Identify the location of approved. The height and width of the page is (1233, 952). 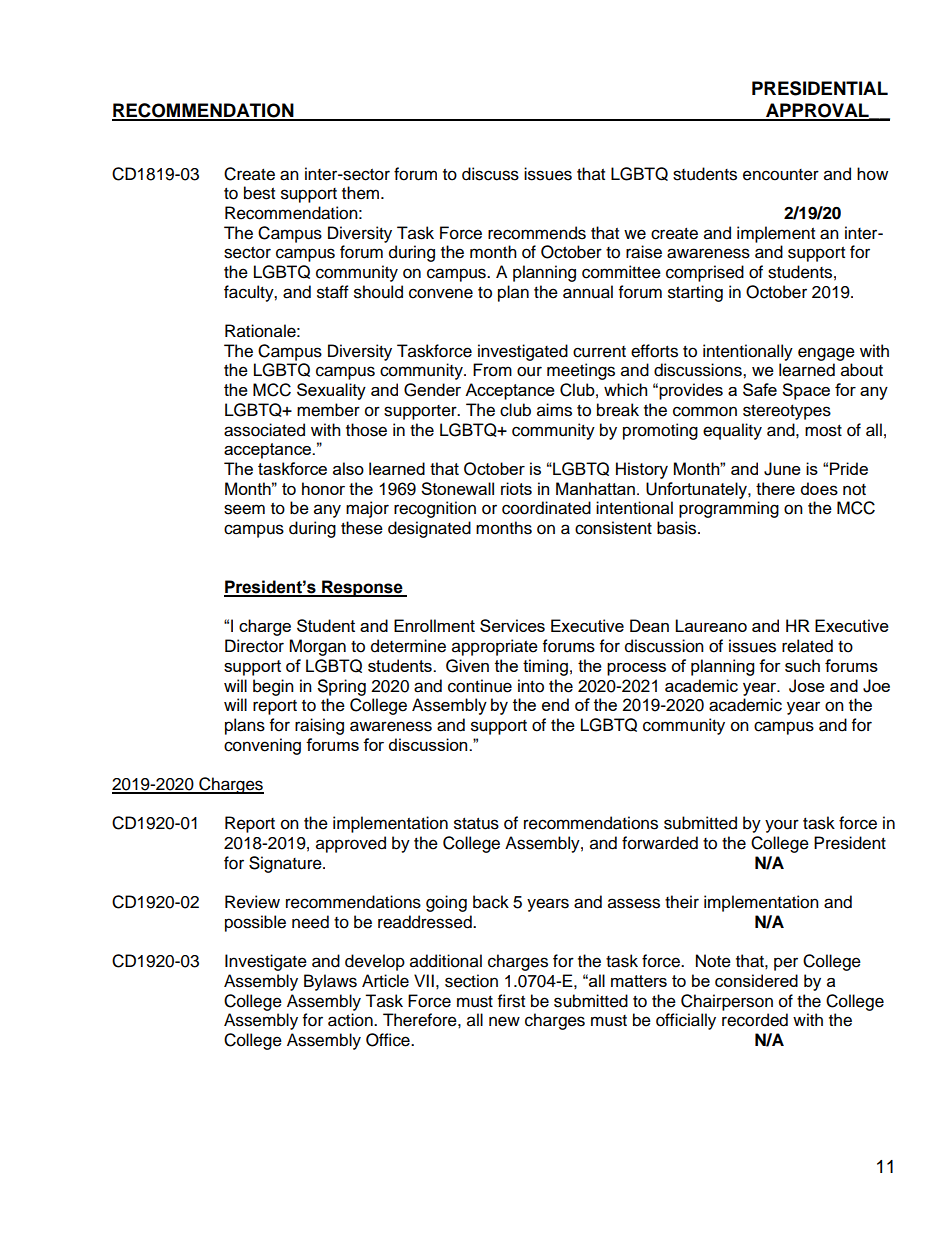
(351, 844).
